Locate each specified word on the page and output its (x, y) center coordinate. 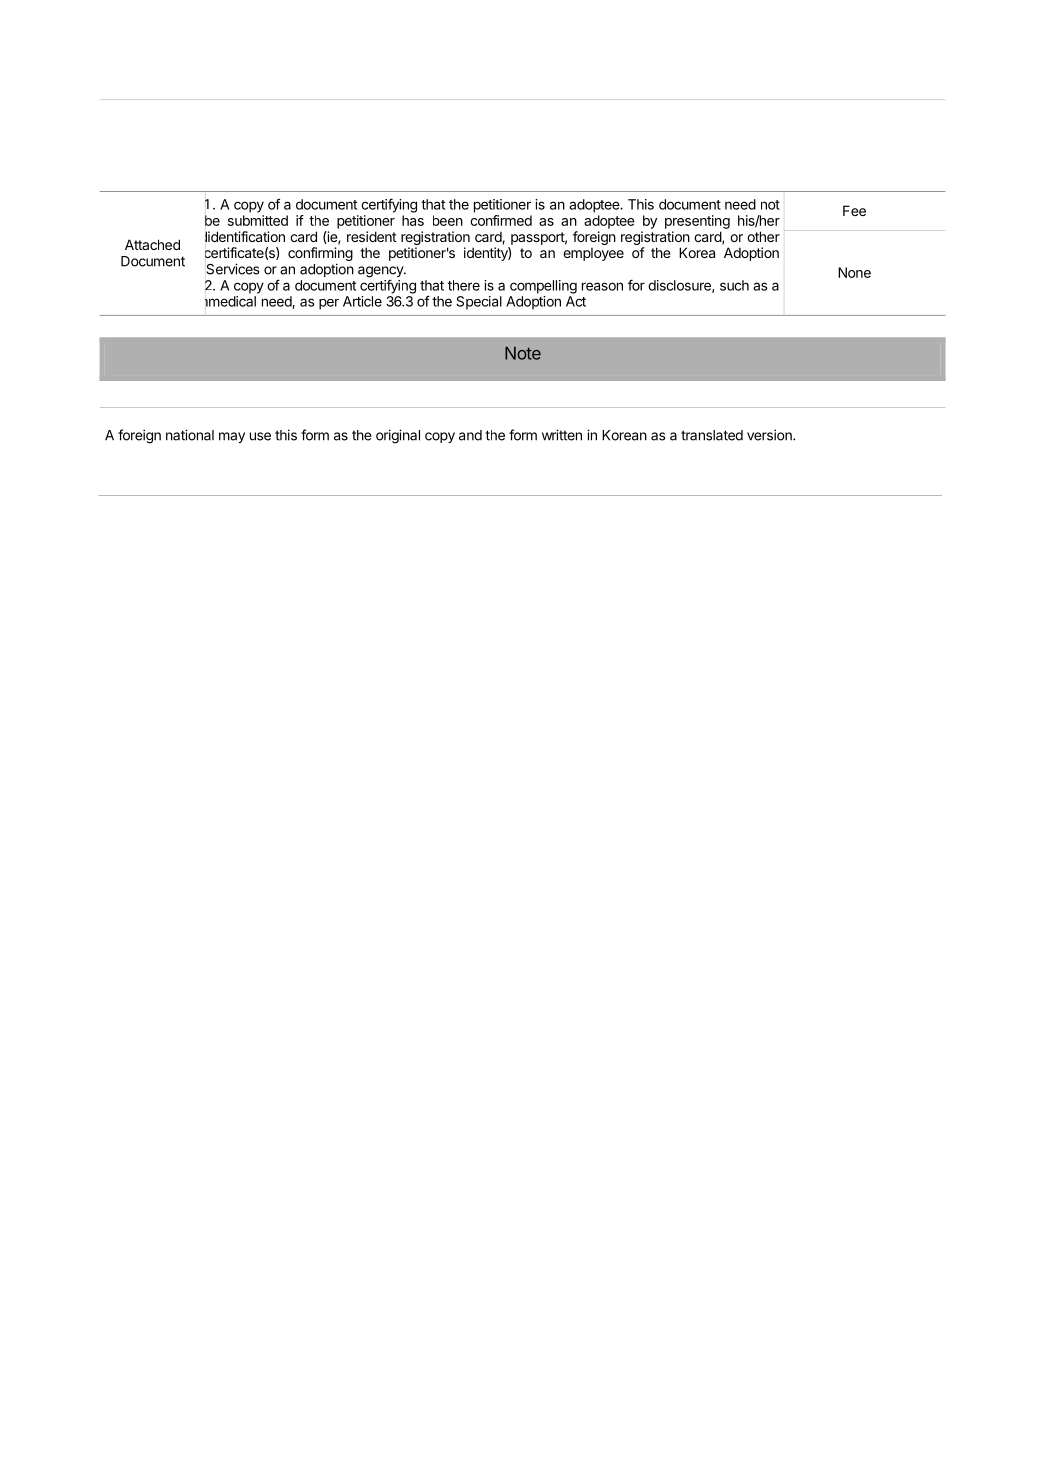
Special (479, 303)
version (770, 435)
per (329, 304)
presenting (697, 222)
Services (233, 269)
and (470, 435)
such (734, 285)
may (232, 437)
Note (523, 353)
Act (576, 301)
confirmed (501, 220)
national (190, 435)
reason (602, 286)
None (854, 272)
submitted (258, 220)
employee (593, 254)
